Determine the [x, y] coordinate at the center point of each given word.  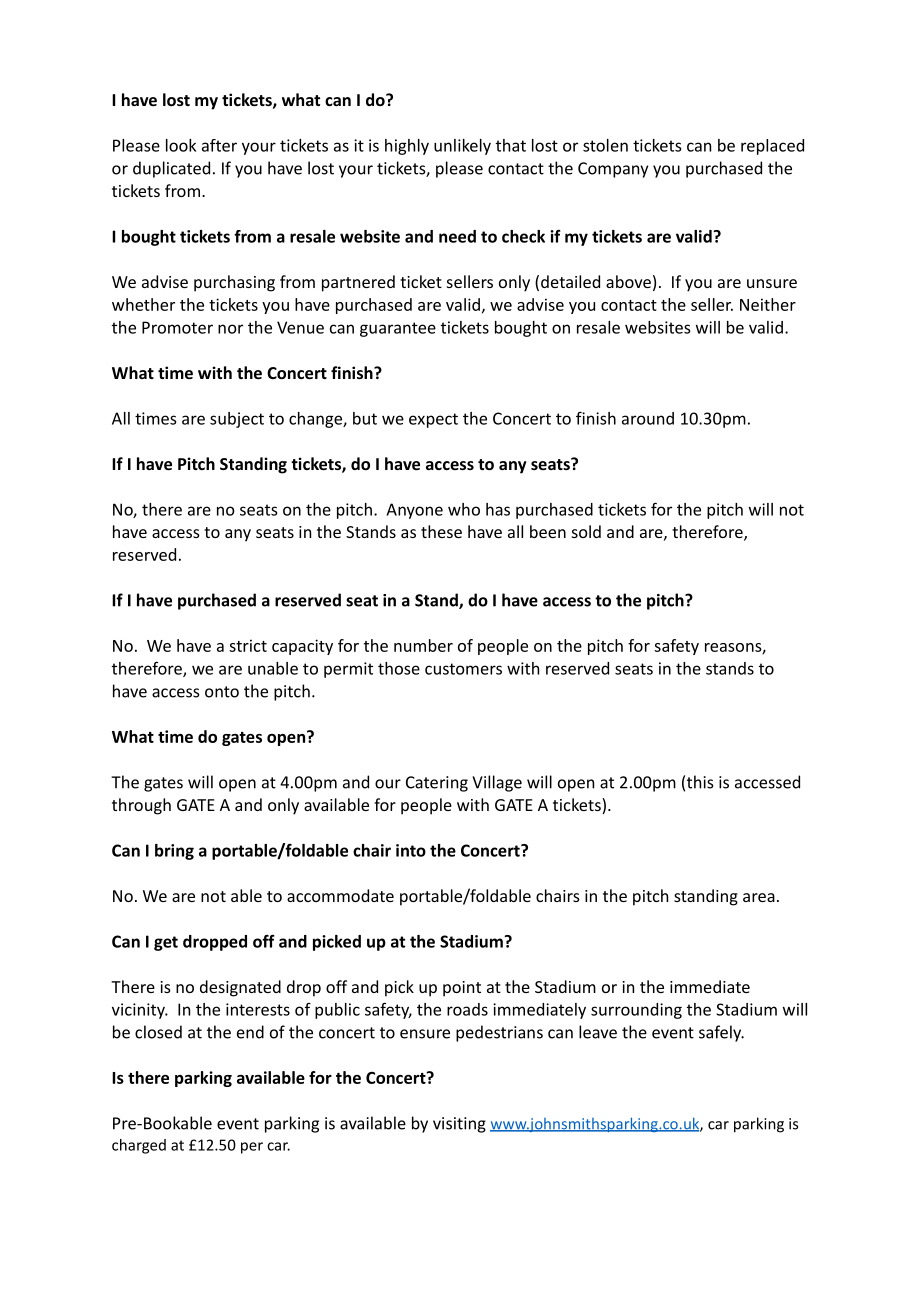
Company [613, 170]
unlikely [462, 147]
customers [463, 669]
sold [586, 531]
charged [139, 1146]
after [219, 145]
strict [248, 645]
